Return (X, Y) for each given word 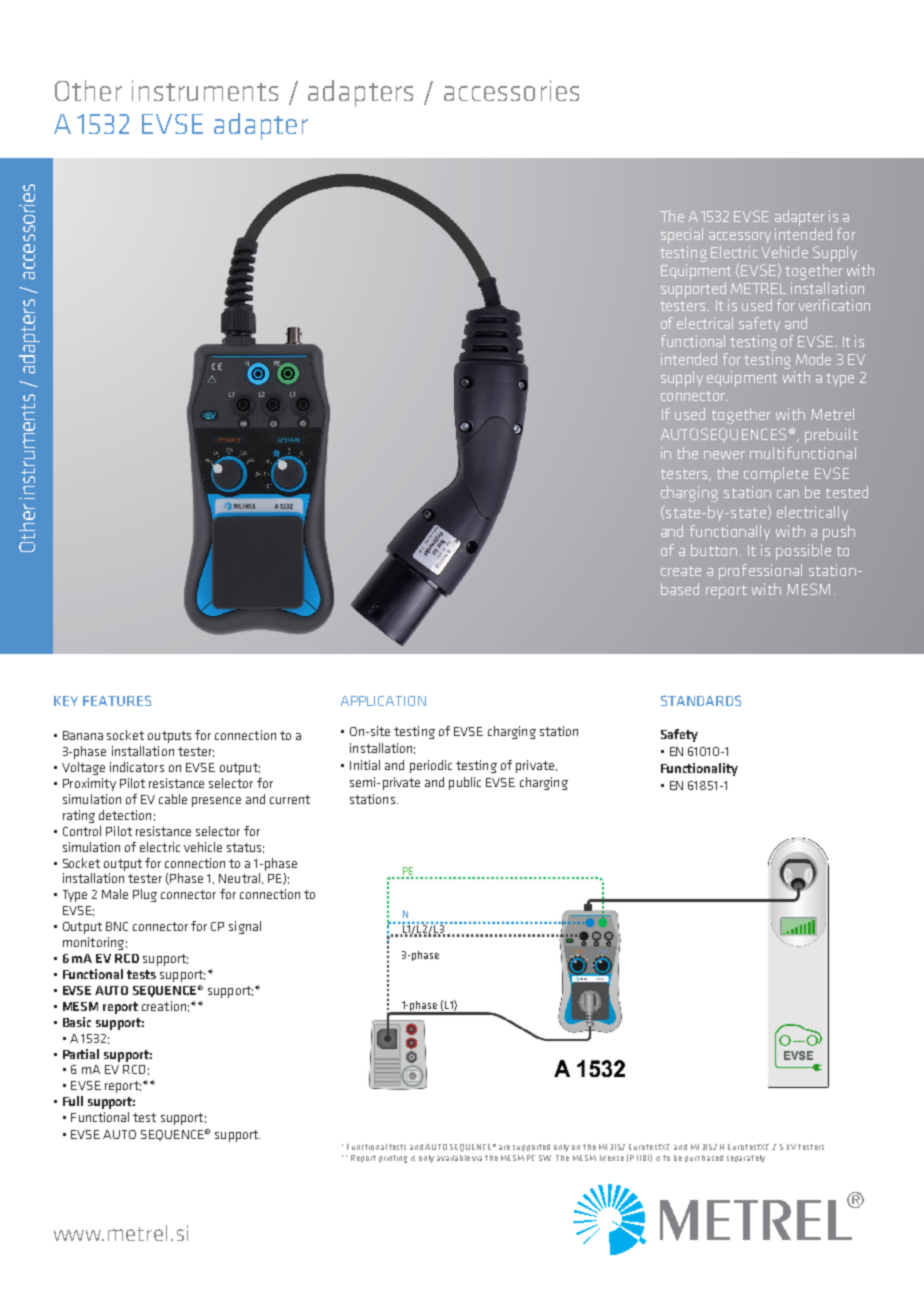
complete (776, 475)
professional (760, 572)
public (465, 783)
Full (73, 1101)
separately (746, 1159)
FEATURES (117, 700)
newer (724, 455)
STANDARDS (701, 700)
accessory (740, 237)
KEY (66, 701)
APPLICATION (383, 701)
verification (834, 305)
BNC (117, 926)
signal (245, 927)
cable (173, 799)
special (682, 236)
